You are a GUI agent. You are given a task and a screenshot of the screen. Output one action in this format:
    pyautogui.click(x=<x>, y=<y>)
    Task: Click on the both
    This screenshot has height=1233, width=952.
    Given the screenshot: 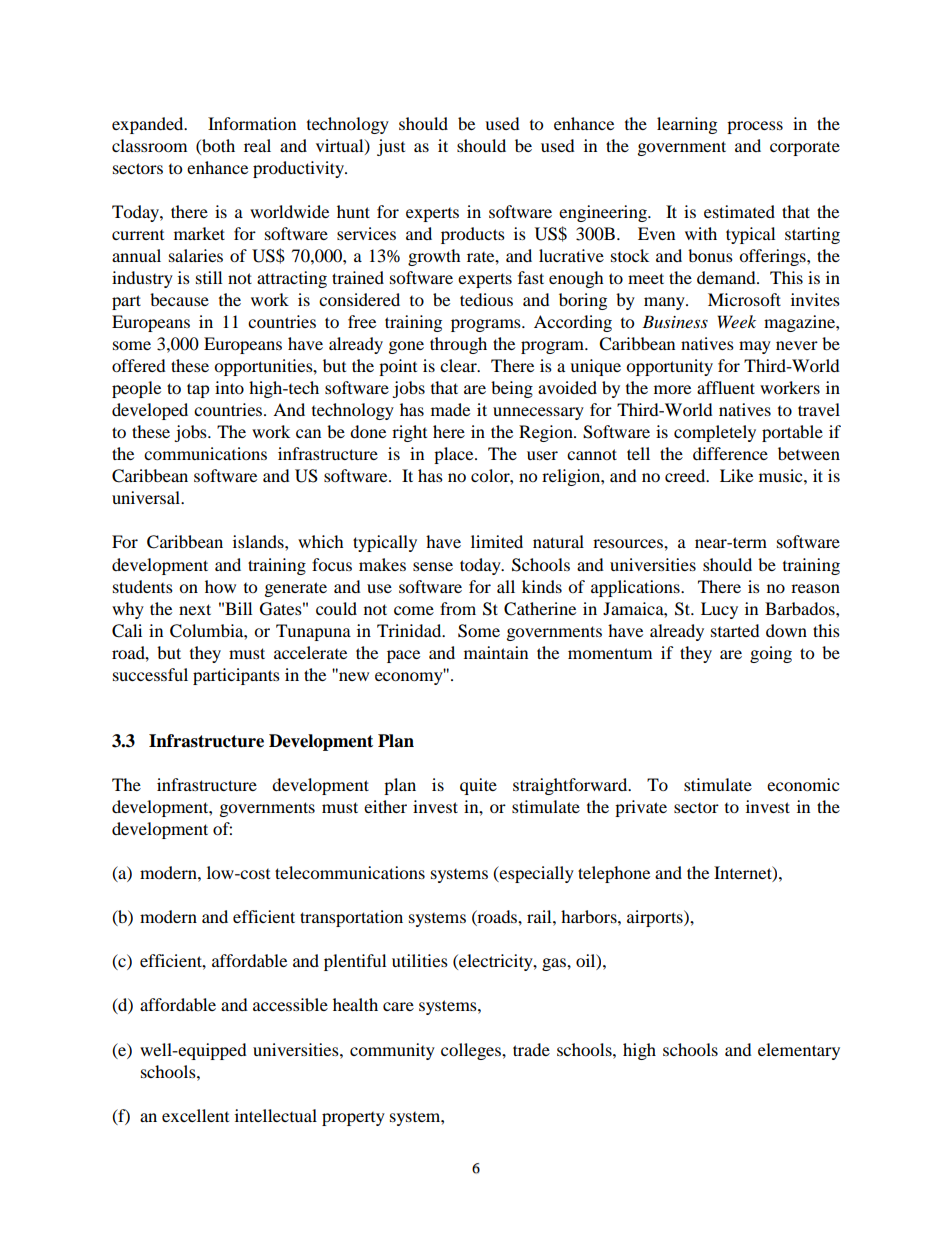 What is the action you would take?
    pyautogui.click(x=217, y=145)
